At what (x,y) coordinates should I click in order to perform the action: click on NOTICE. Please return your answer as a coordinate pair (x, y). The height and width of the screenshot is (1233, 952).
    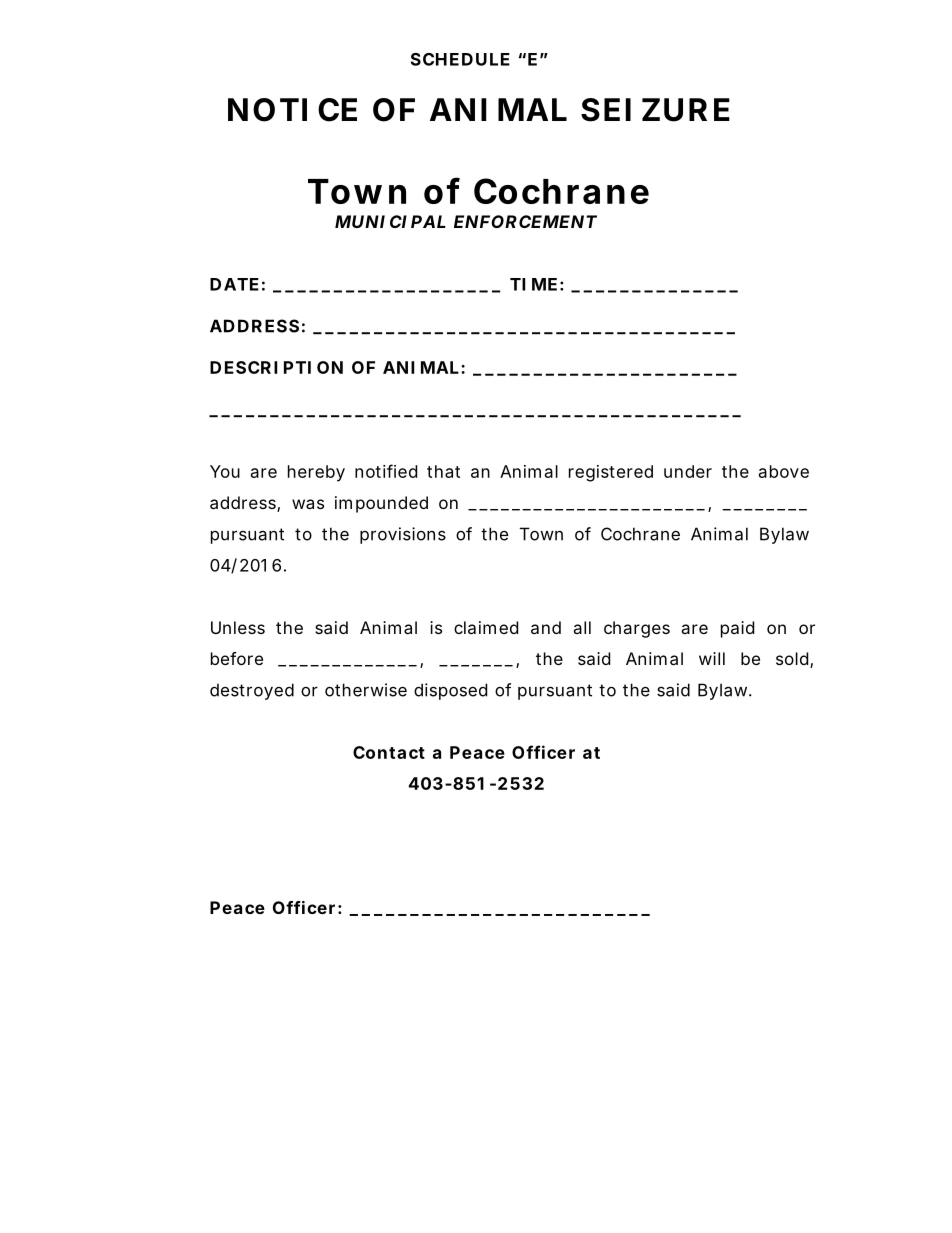
    Looking at the image, I should click on (292, 110).
